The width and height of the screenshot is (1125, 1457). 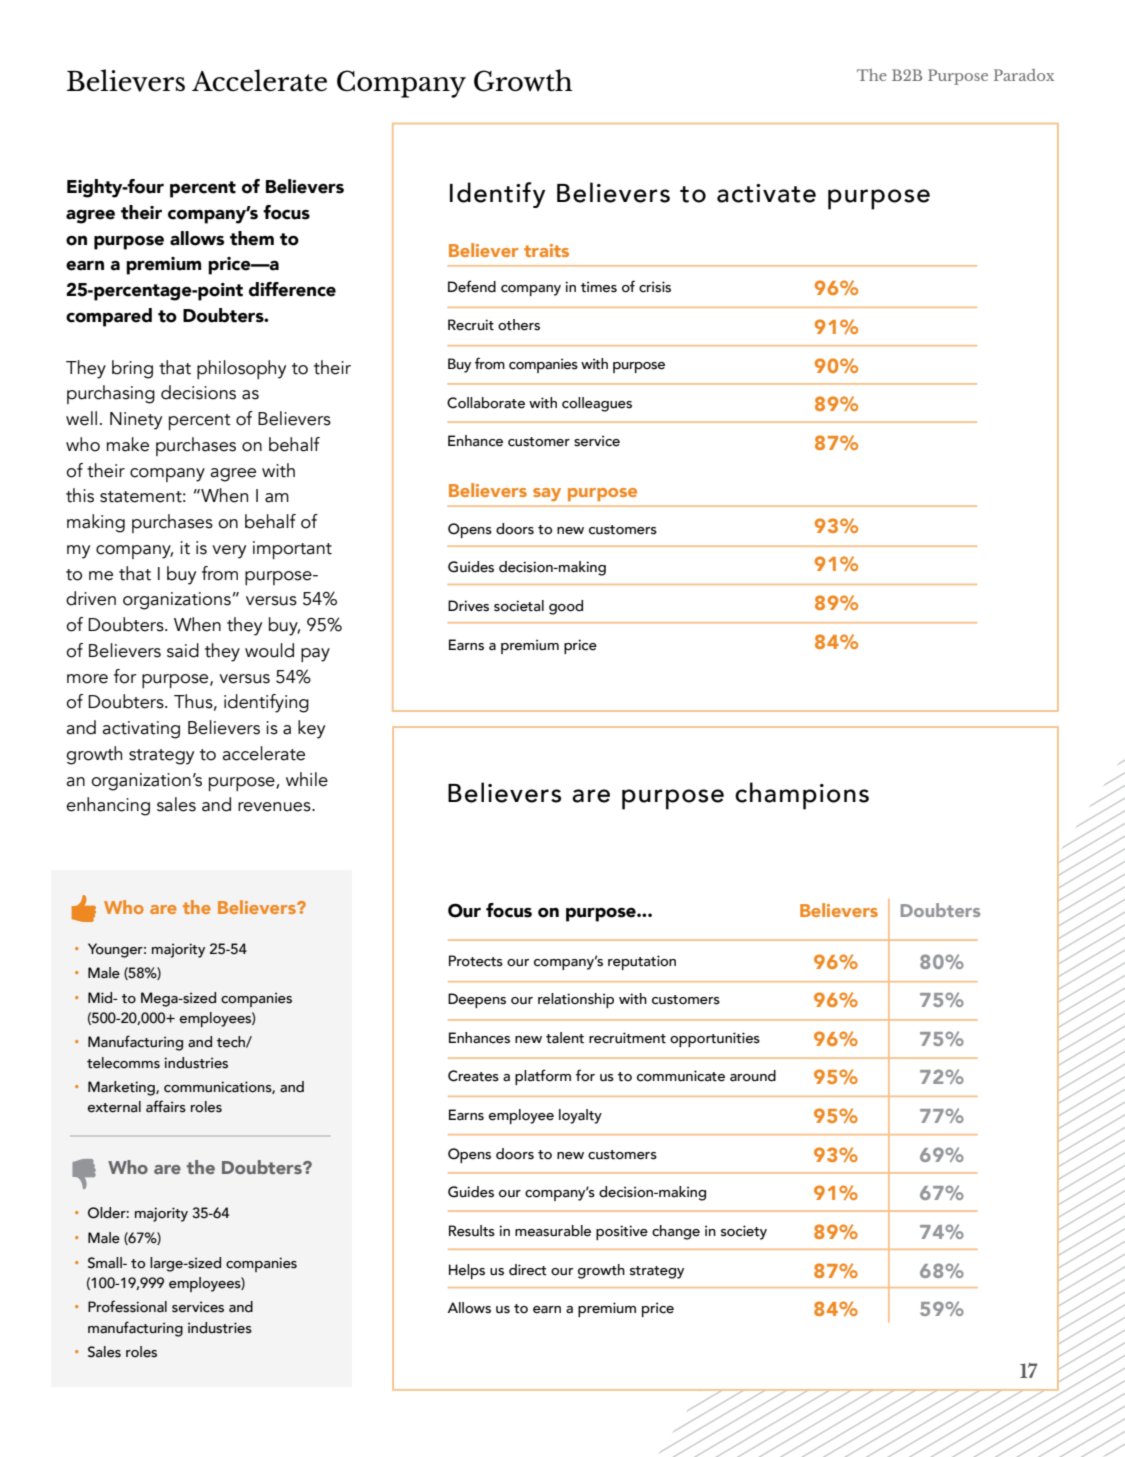 I want to click on them, so click(x=252, y=238).
